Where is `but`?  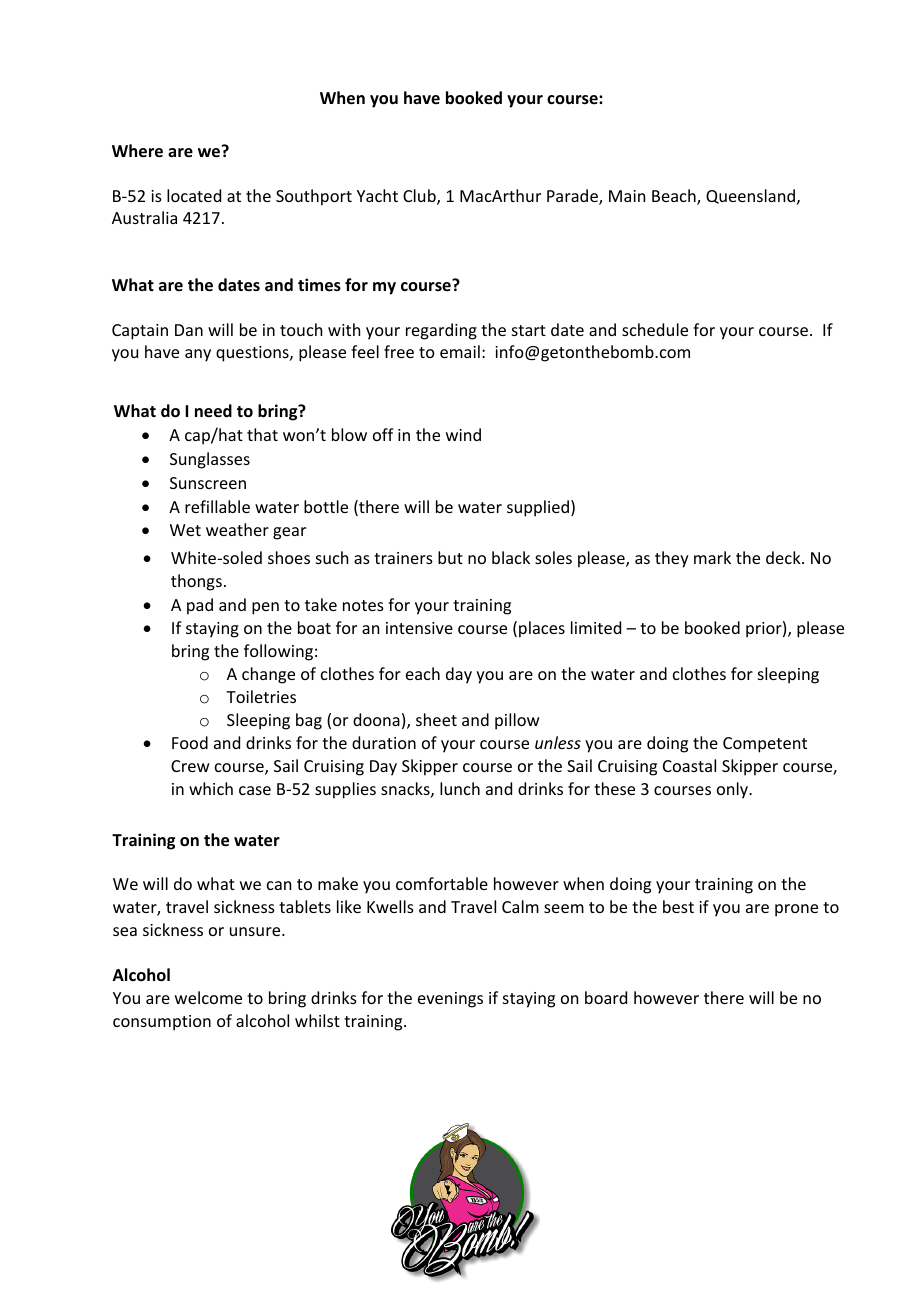 but is located at coordinates (450, 557).
